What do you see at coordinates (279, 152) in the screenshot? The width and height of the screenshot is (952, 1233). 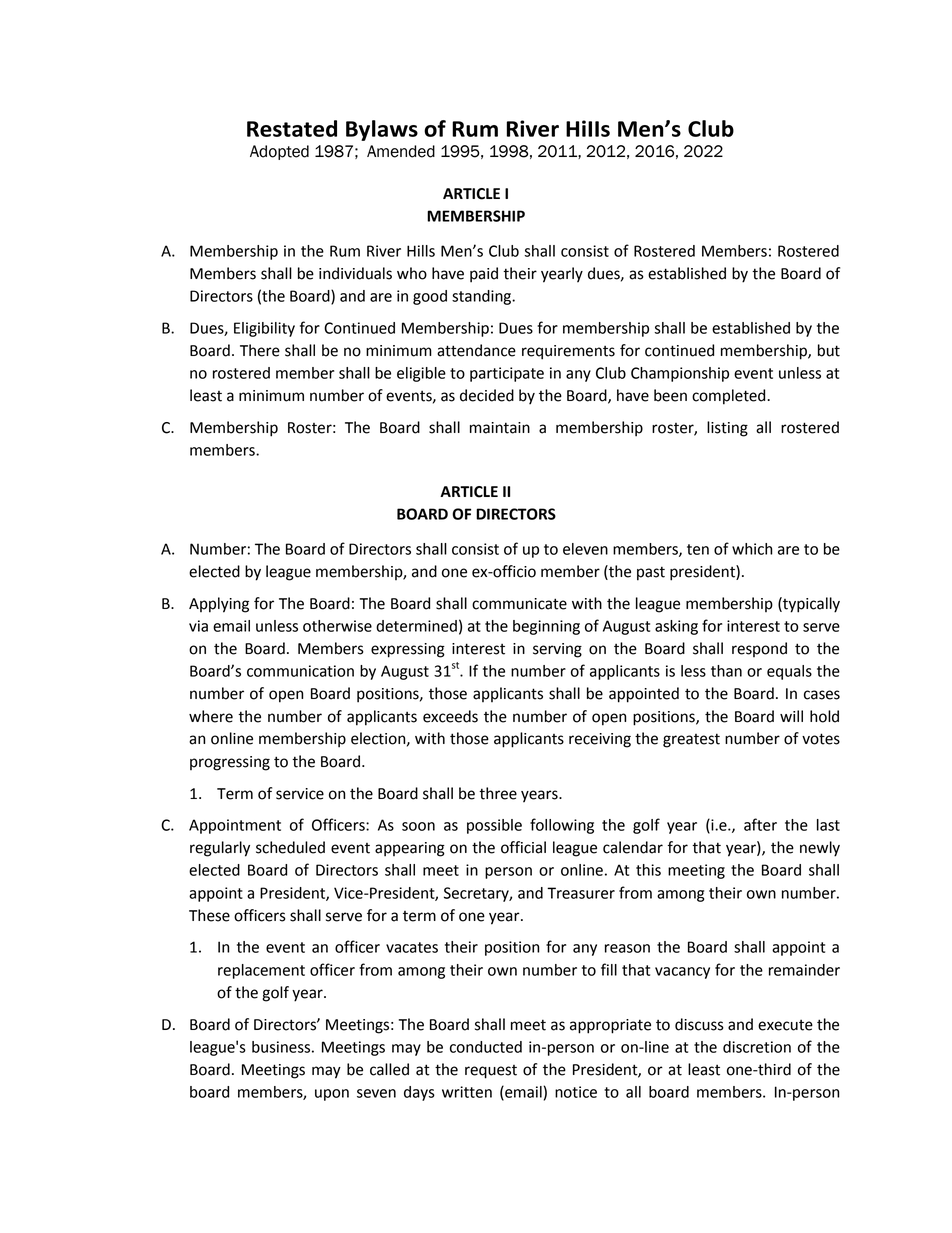 I see `Adopted` at bounding box center [279, 152].
